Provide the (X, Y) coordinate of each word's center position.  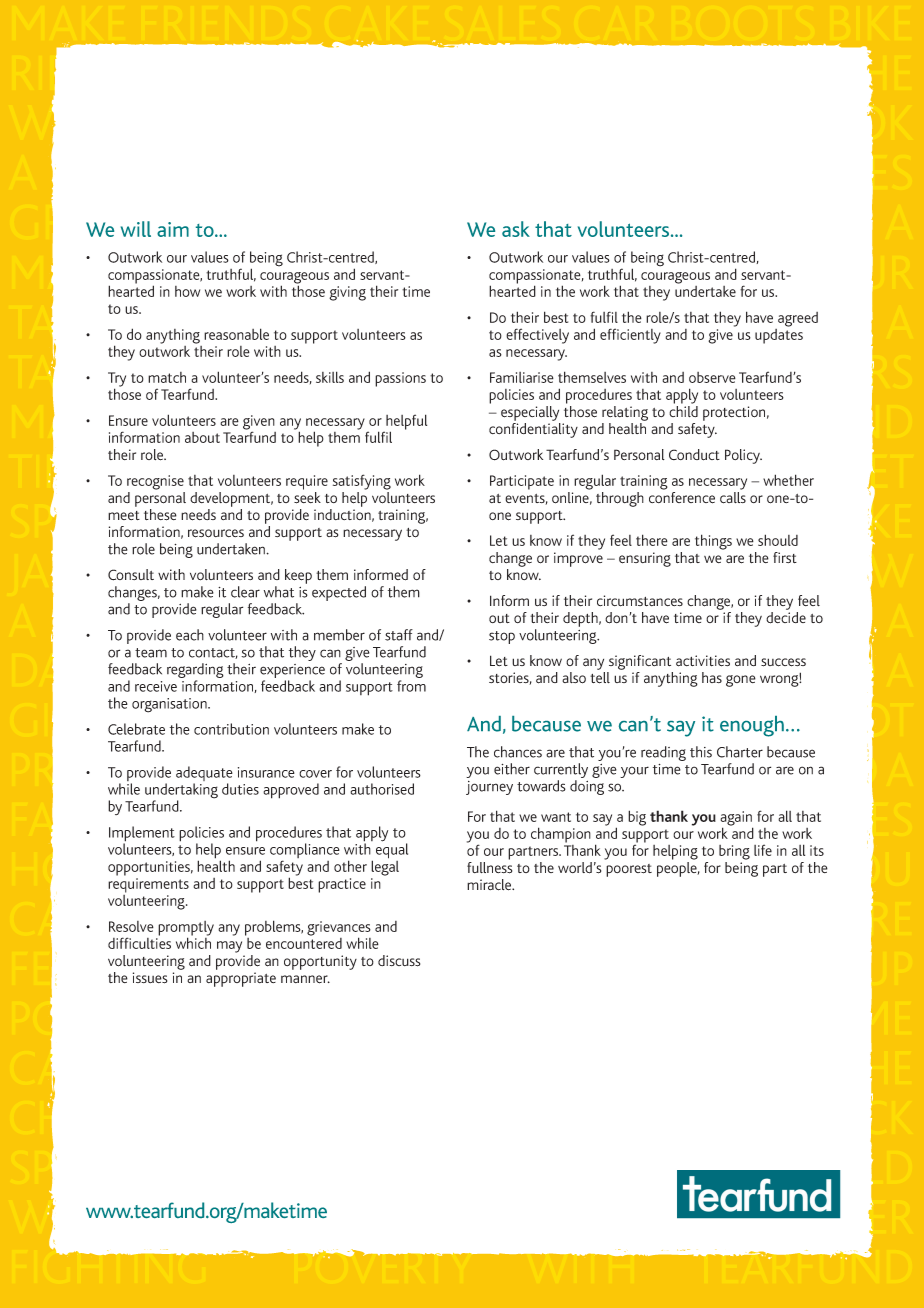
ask (516, 229)
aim (173, 229)
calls (733, 498)
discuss (399, 961)
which (193, 942)
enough (752, 726)
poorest (629, 870)
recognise (155, 482)
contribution (231, 729)
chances (518, 752)
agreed (798, 319)
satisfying (362, 482)
